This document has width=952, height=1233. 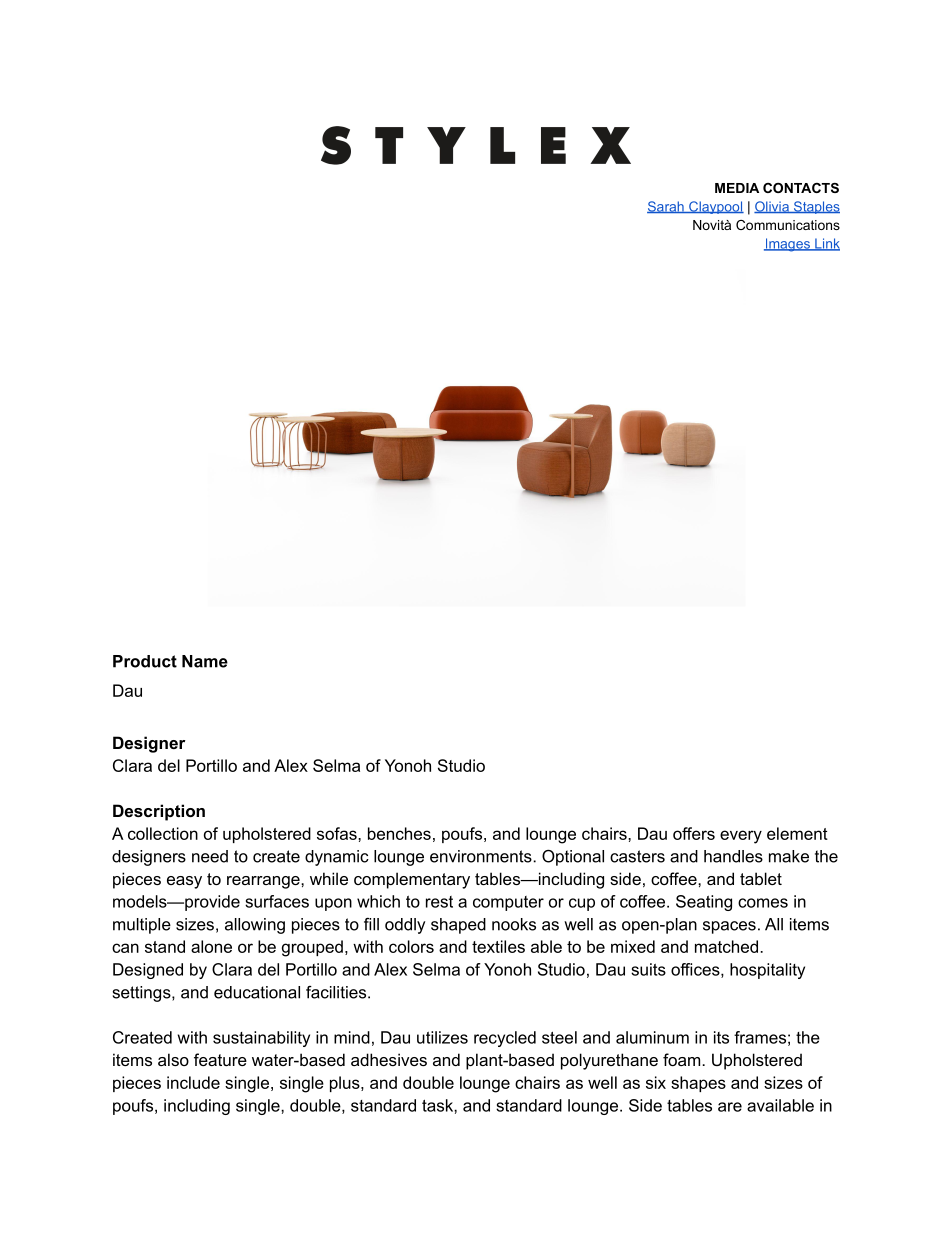 What do you see at coordinates (482, 856) in the document?
I see `environments` at bounding box center [482, 856].
